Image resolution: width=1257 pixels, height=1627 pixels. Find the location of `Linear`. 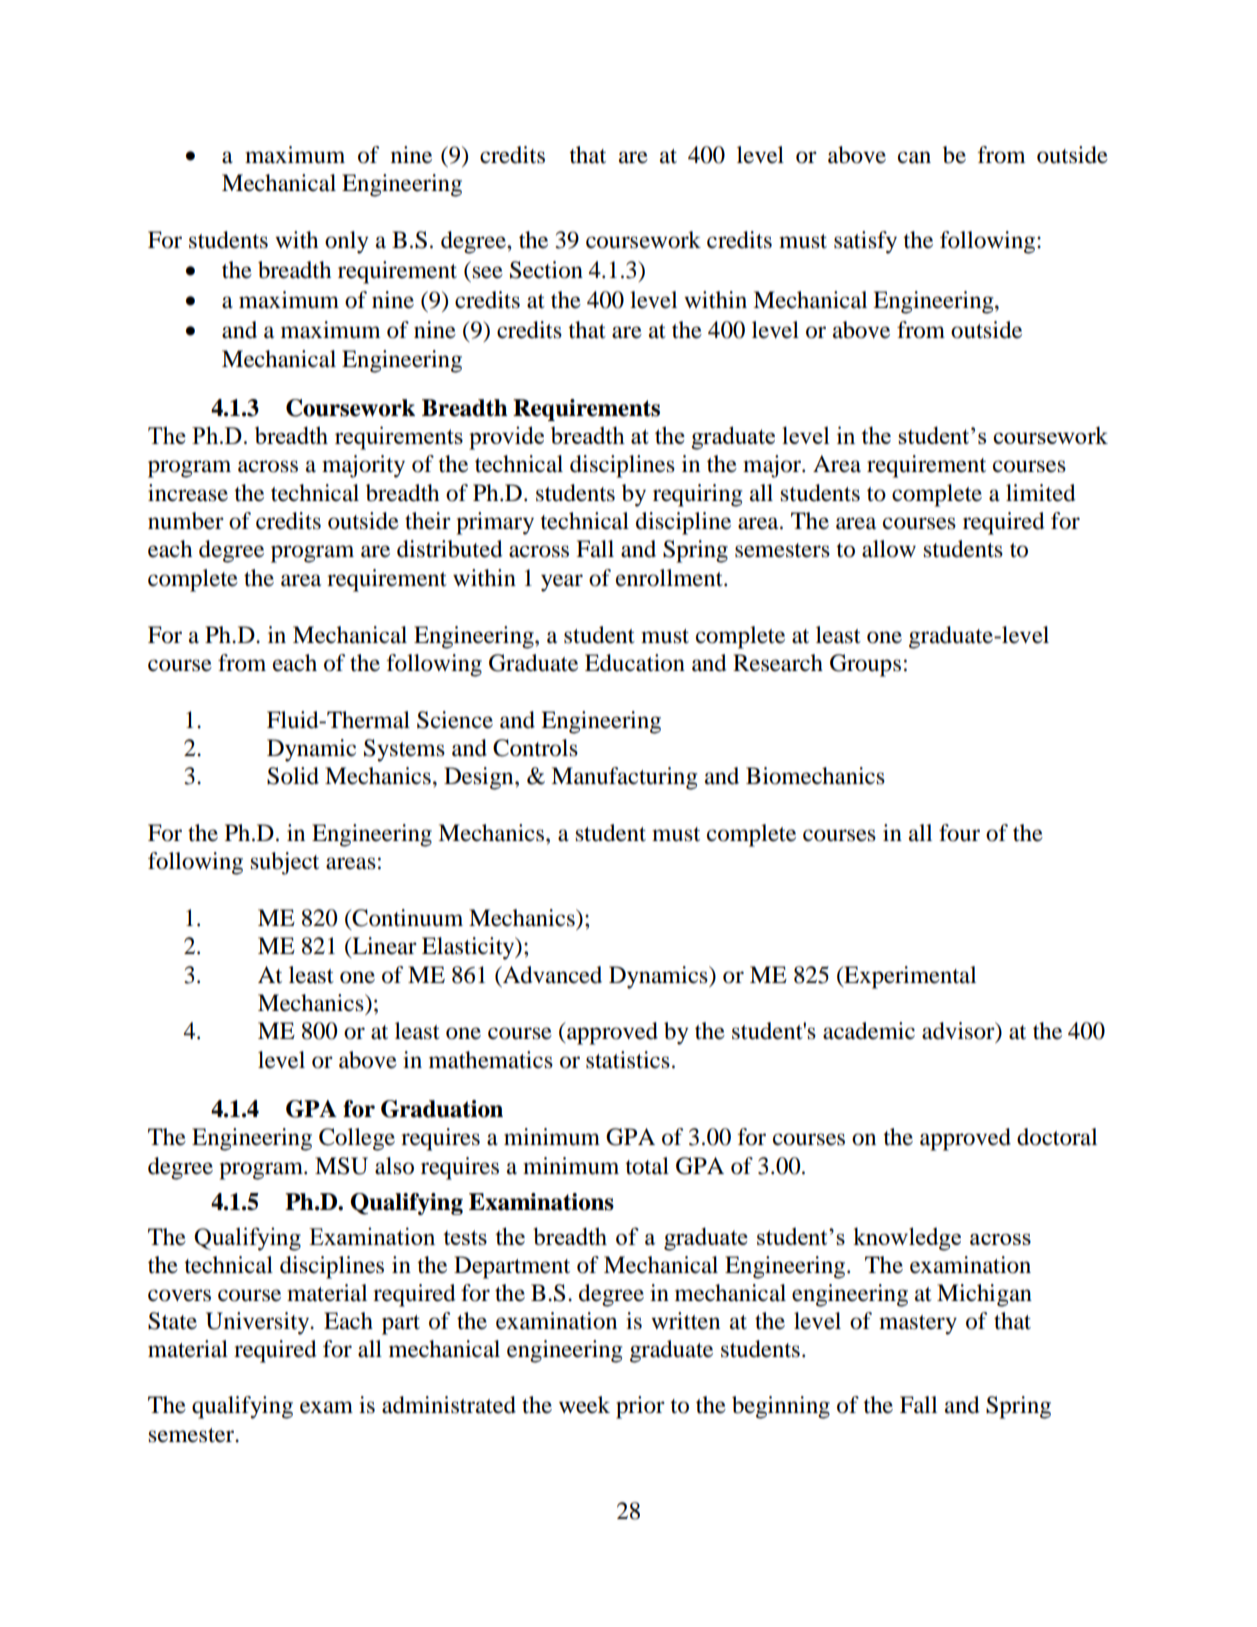

Linear is located at coordinates (383, 947).
